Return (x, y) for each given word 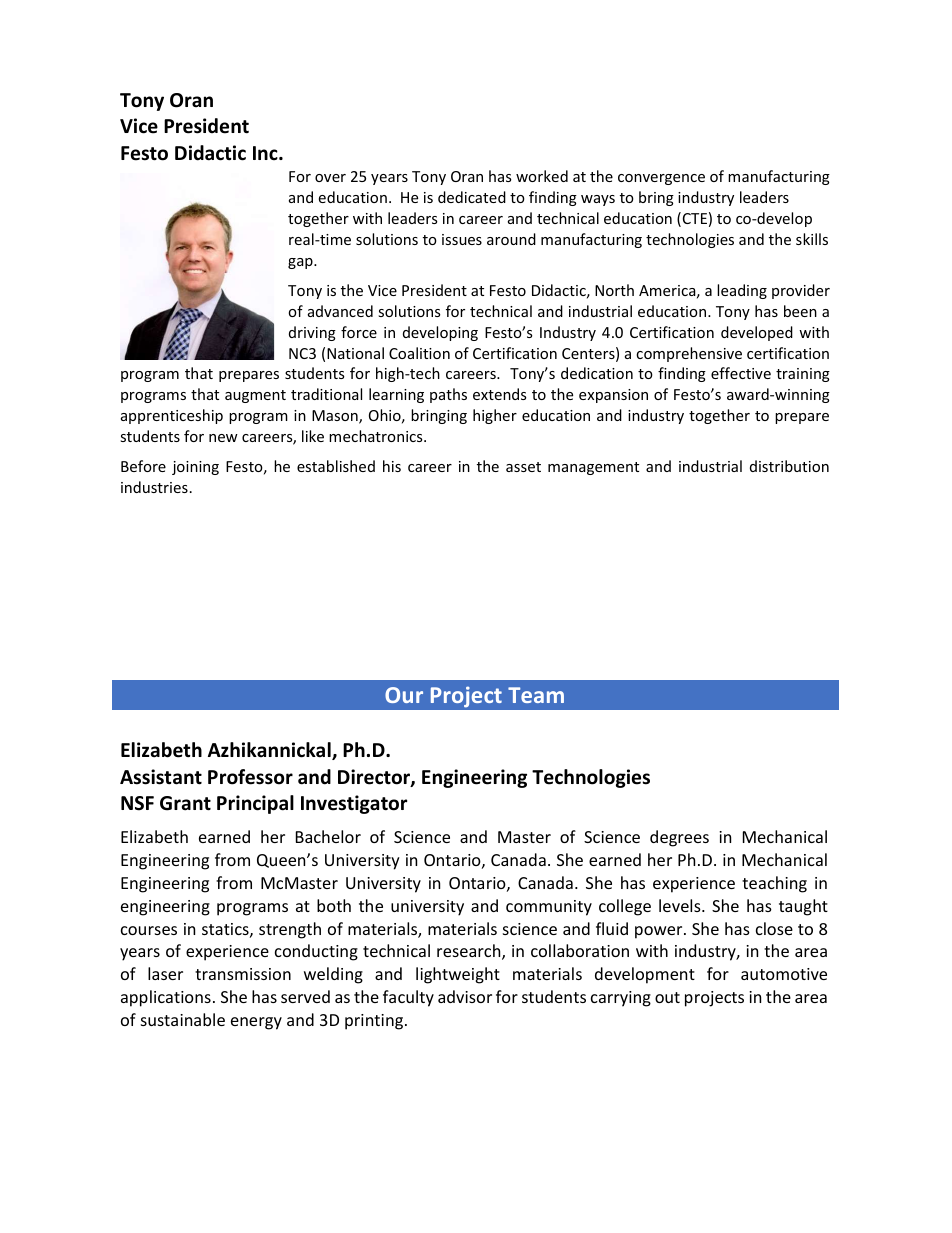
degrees (679, 838)
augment (255, 396)
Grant (185, 803)
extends (499, 394)
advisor (465, 996)
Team (536, 695)
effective (741, 373)
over (330, 178)
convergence (661, 179)
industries (154, 487)
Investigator (354, 804)
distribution (789, 466)
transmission (243, 974)
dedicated (472, 197)
